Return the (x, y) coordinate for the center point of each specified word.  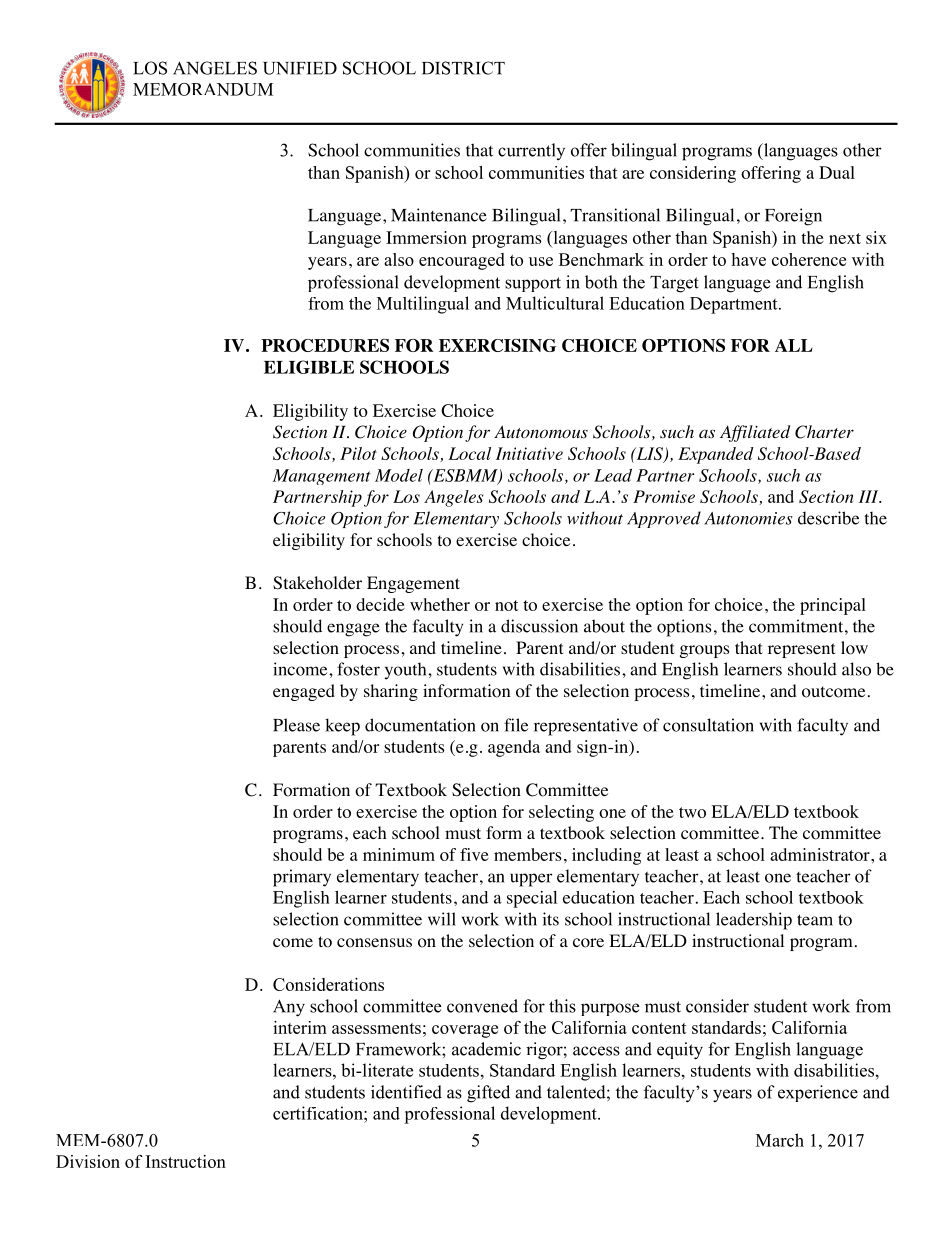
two (692, 812)
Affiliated (755, 433)
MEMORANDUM (203, 89)
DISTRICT (463, 68)
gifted (488, 1094)
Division (88, 1161)
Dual (837, 172)
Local (469, 453)
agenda (514, 748)
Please (296, 725)
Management (322, 477)
